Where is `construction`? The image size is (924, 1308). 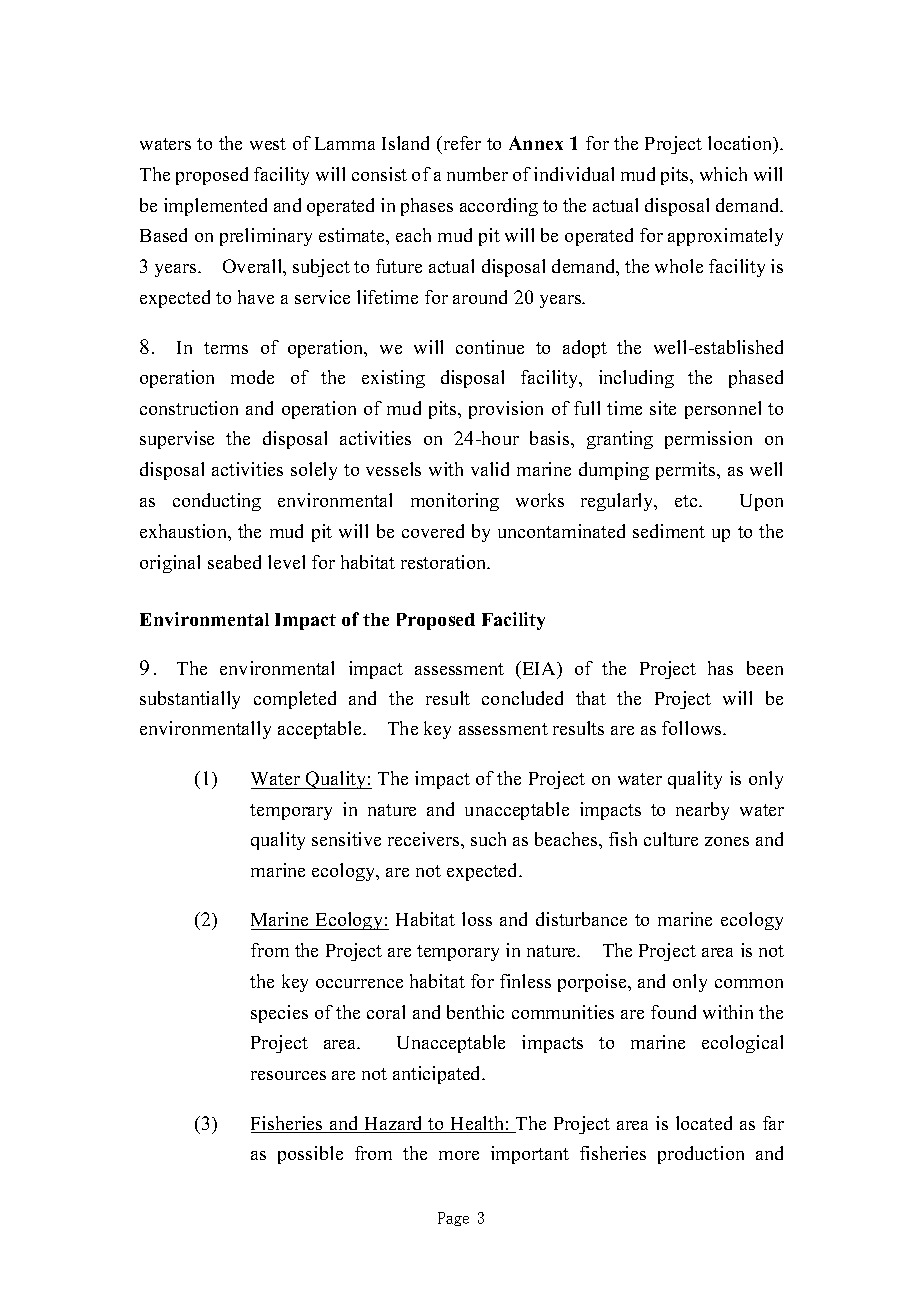 construction is located at coordinates (189, 408).
